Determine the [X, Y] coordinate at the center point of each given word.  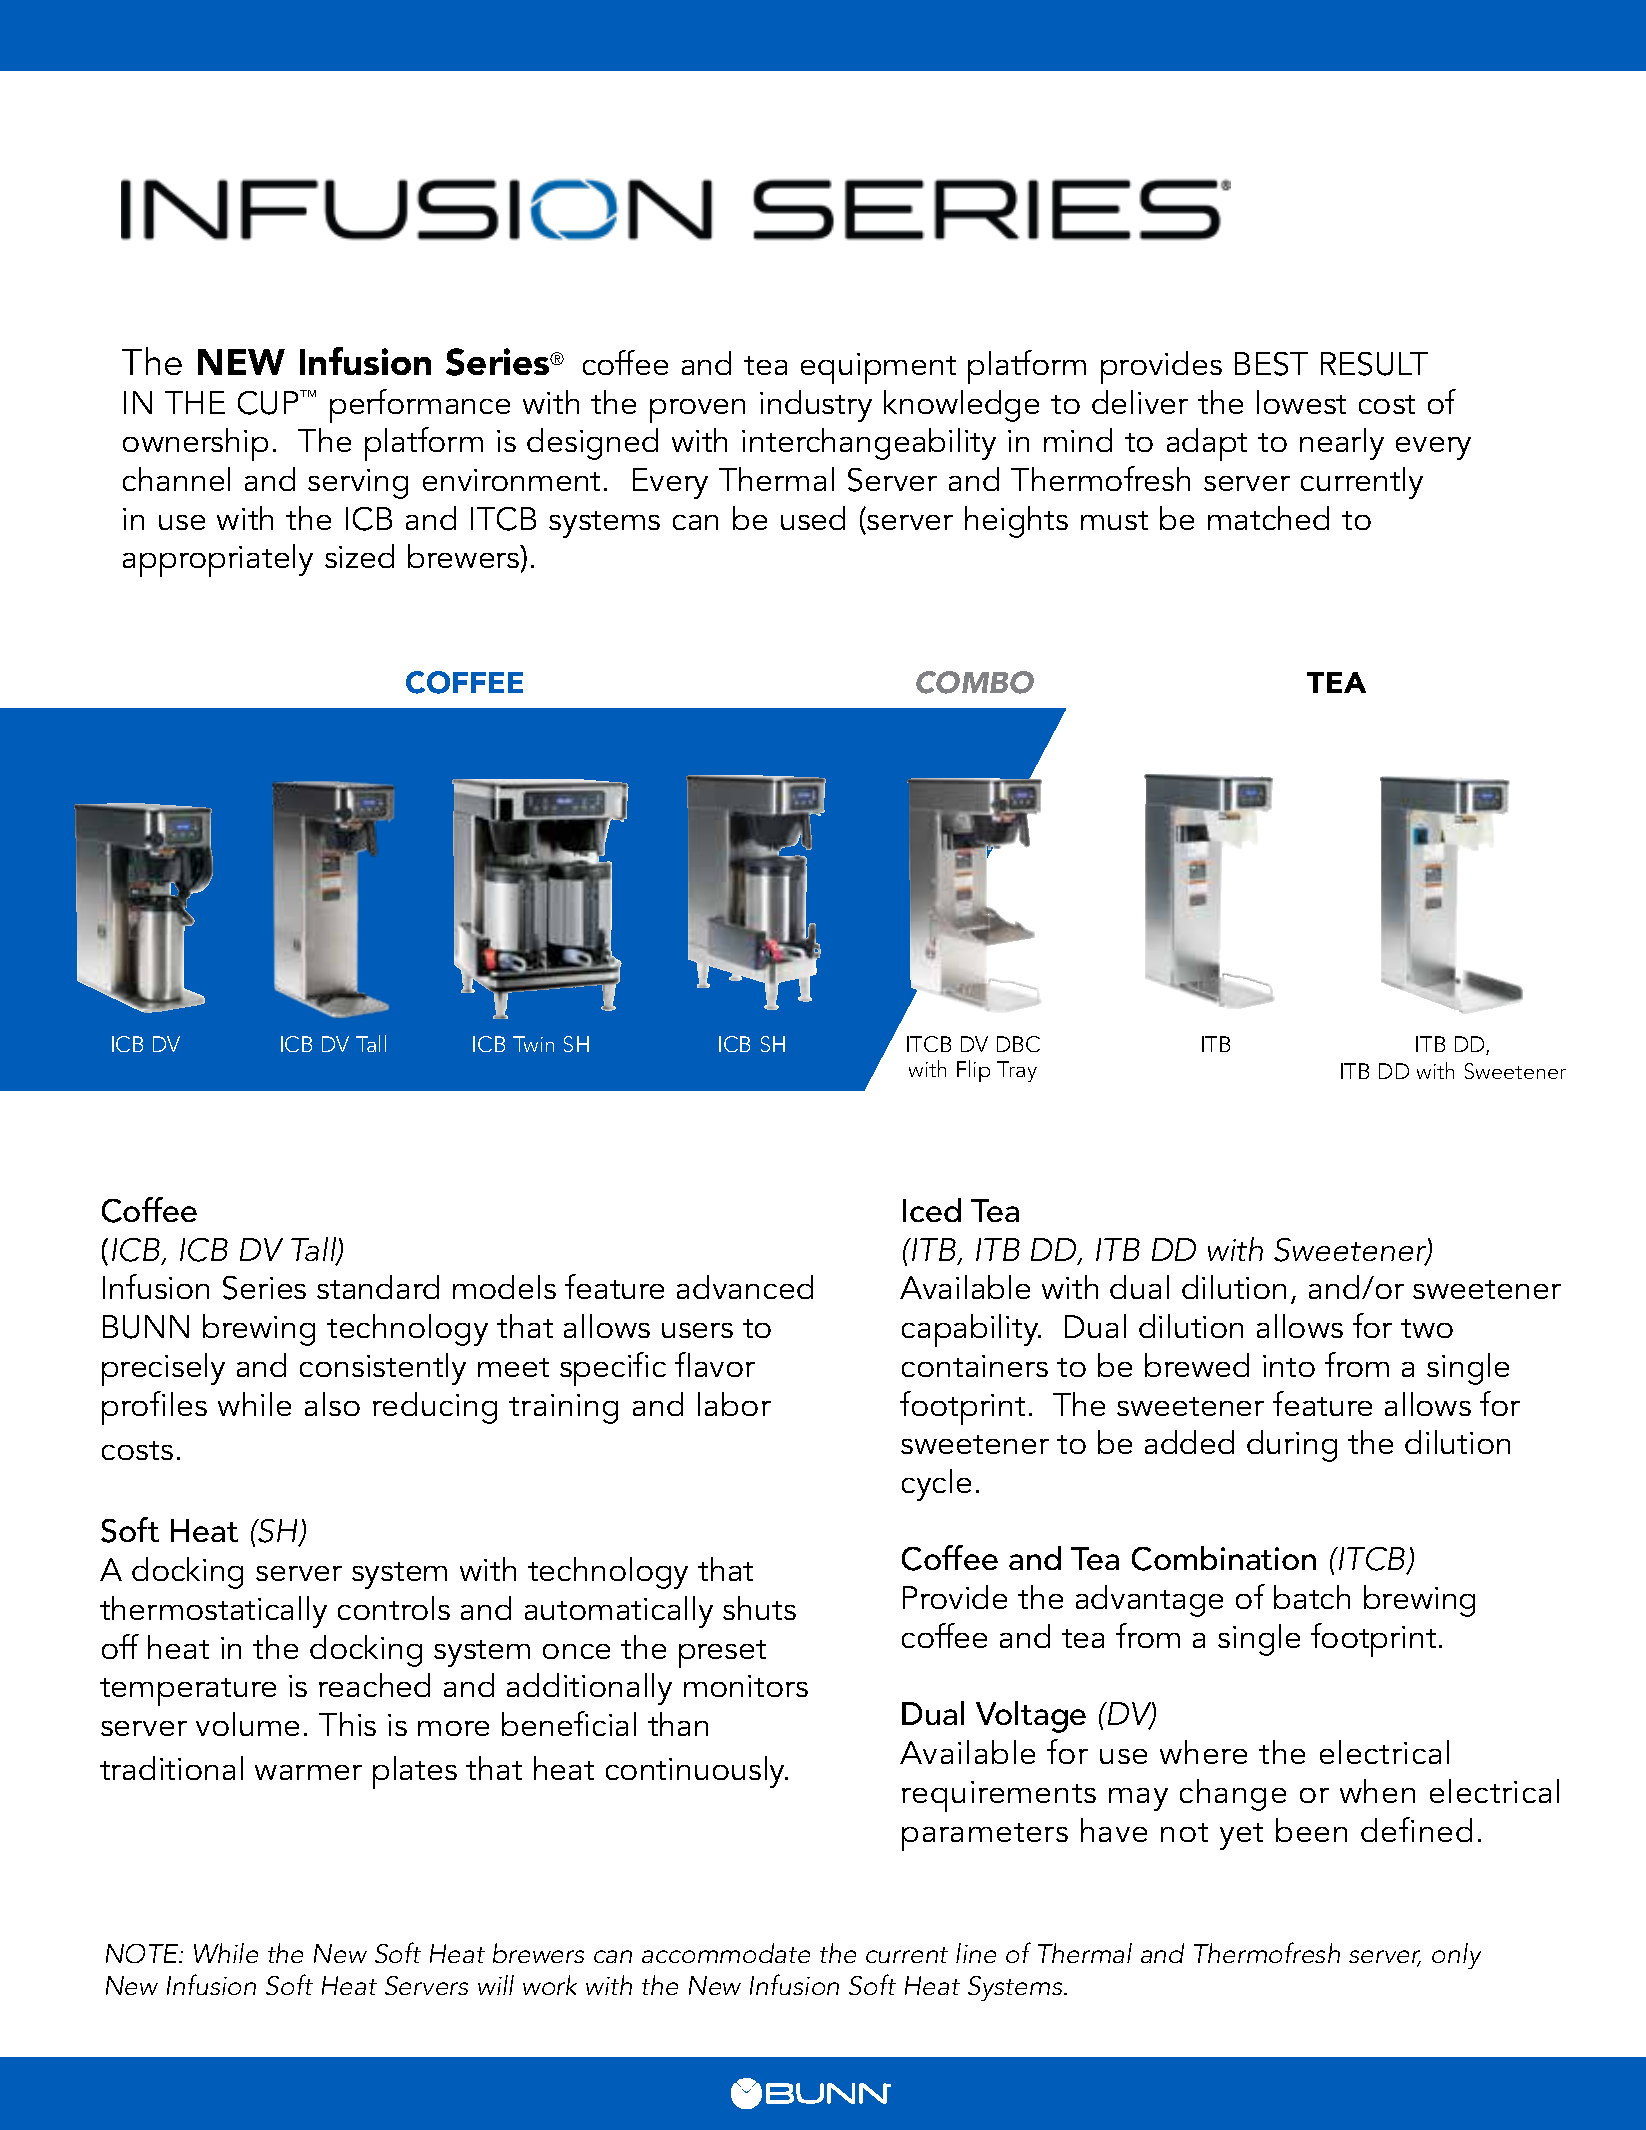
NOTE [143, 1953]
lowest [1301, 402]
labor [734, 1404]
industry [816, 406]
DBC [1018, 1044]
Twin [533, 1044]
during [1292, 1446]
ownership [195, 444]
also [332, 1404]
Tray [1017, 1071]
